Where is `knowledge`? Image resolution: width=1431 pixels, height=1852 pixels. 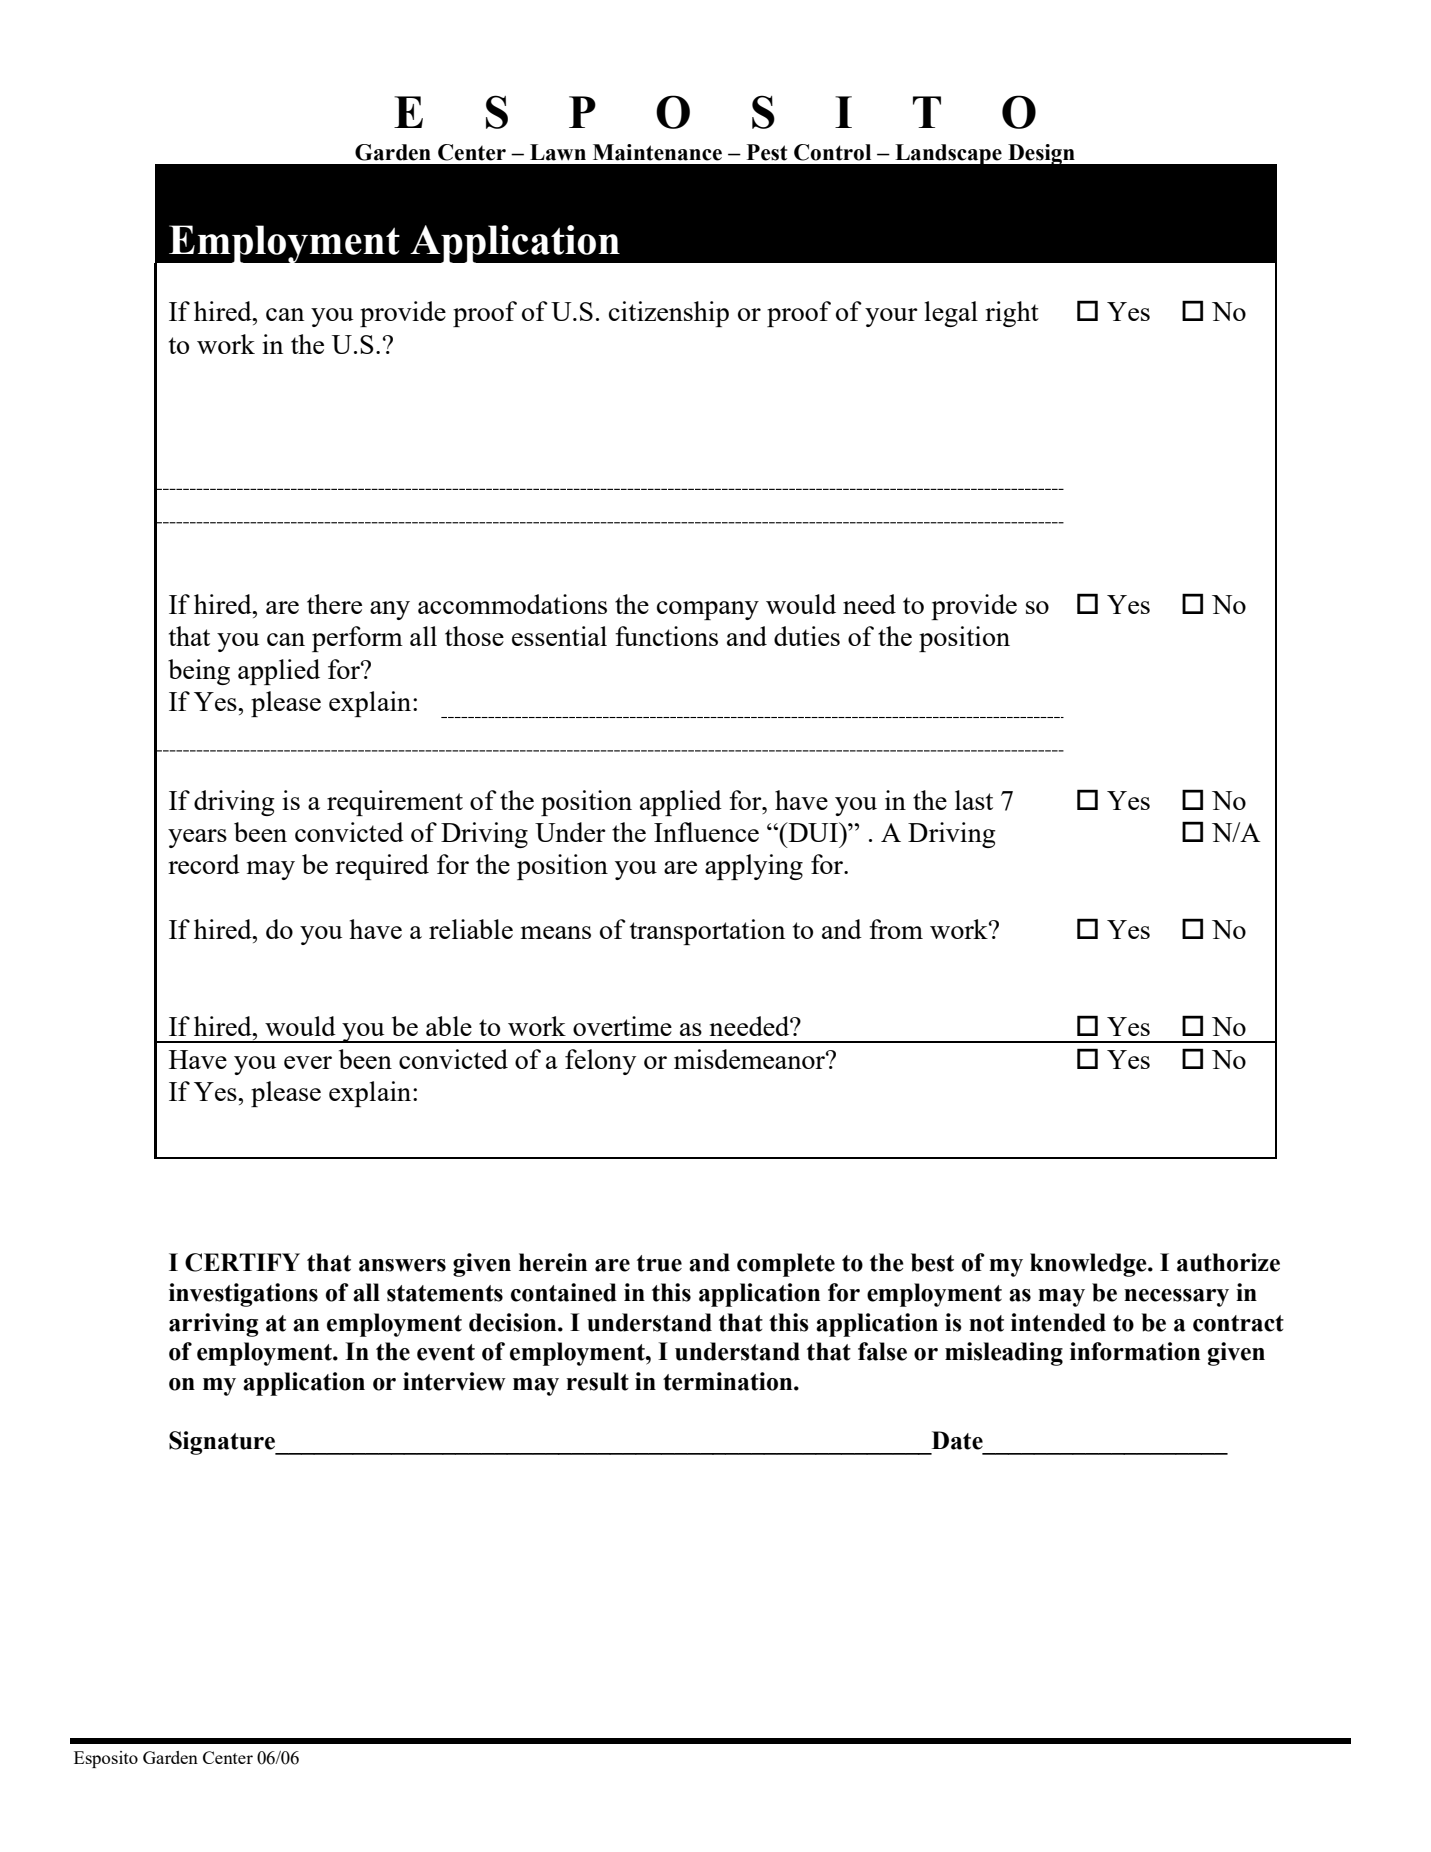 knowledge is located at coordinates (1089, 1265).
